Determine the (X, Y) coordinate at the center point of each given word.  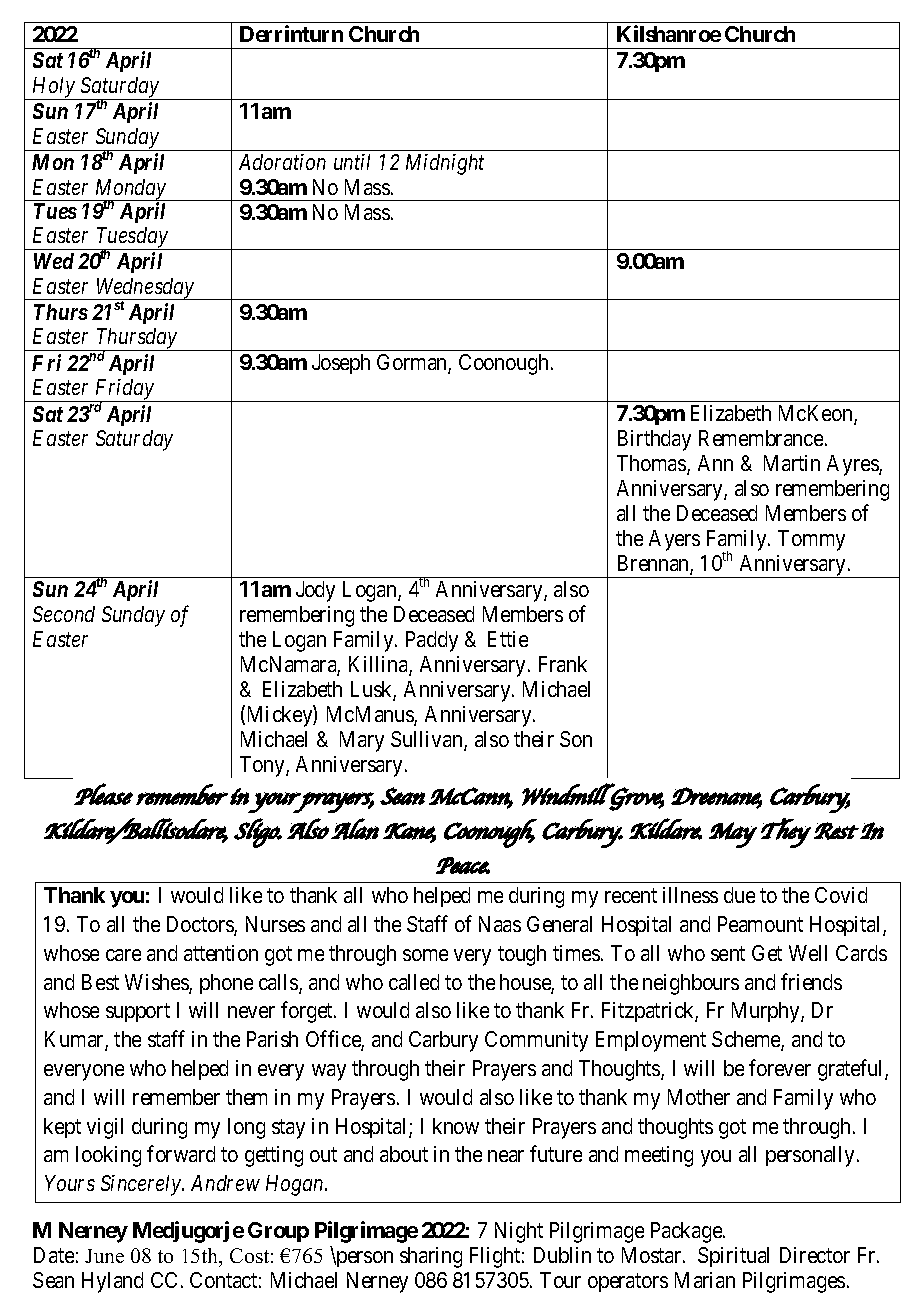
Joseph (341, 364)
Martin (792, 463)
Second (64, 614)
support (138, 1013)
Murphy (767, 1012)
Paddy (432, 641)
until (352, 162)
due (739, 895)
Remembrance (761, 438)
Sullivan (428, 740)
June (104, 1256)
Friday (124, 391)
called (414, 982)
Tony (263, 766)
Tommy (811, 540)
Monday (130, 190)
